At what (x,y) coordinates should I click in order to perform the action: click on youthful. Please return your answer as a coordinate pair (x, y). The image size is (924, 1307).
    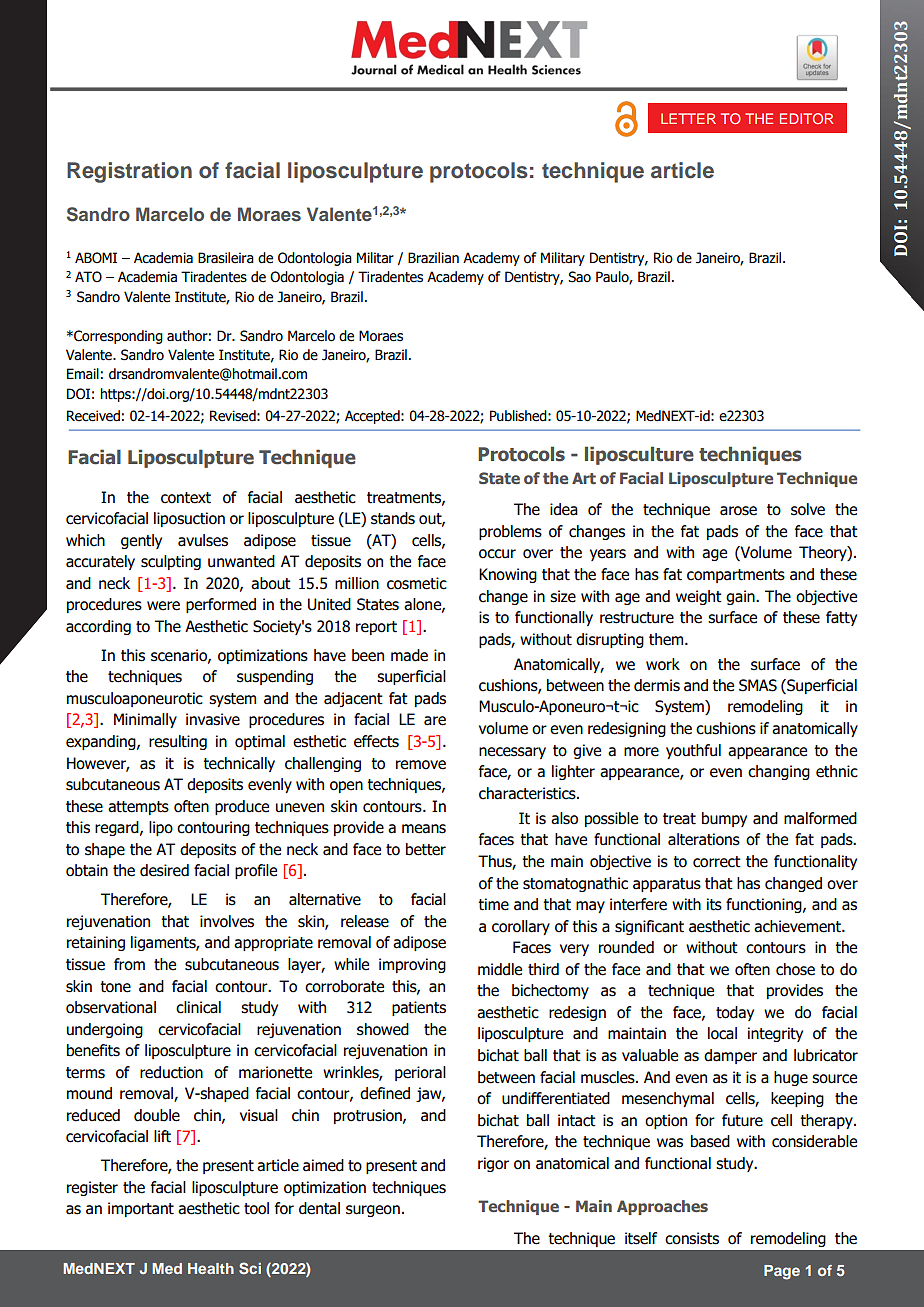
    Looking at the image, I should click on (693, 751).
